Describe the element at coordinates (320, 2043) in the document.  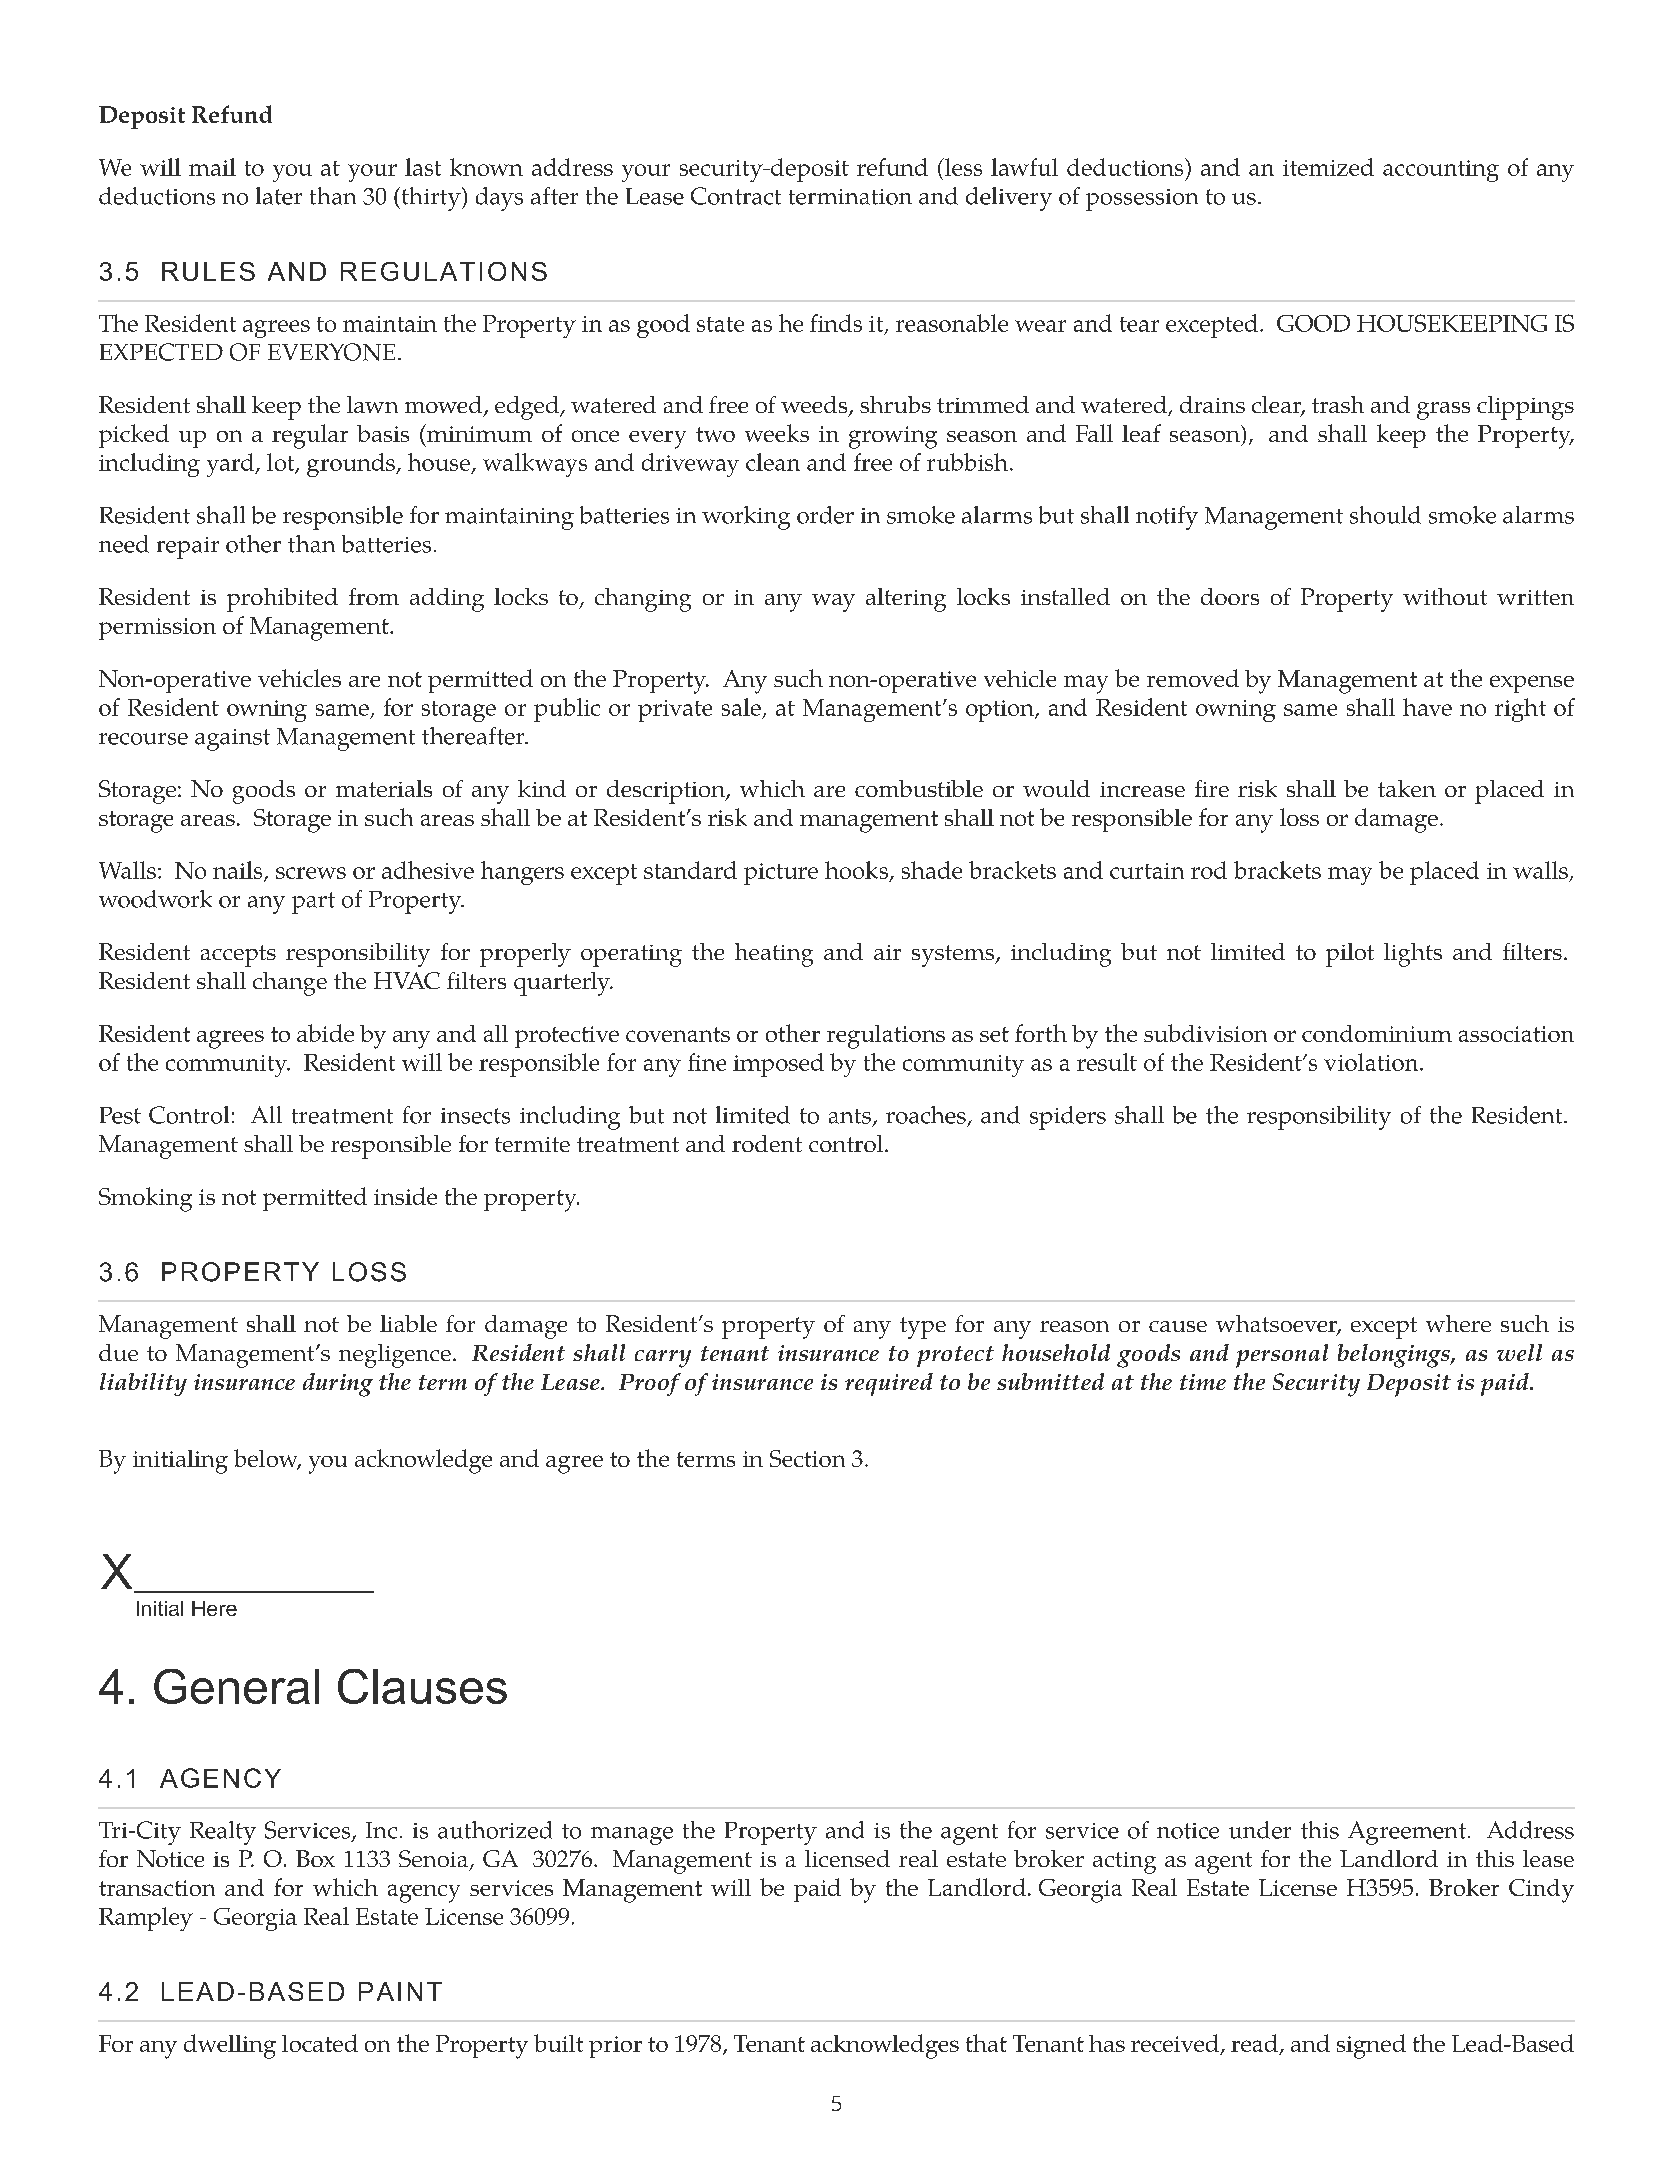
I see `located` at that location.
